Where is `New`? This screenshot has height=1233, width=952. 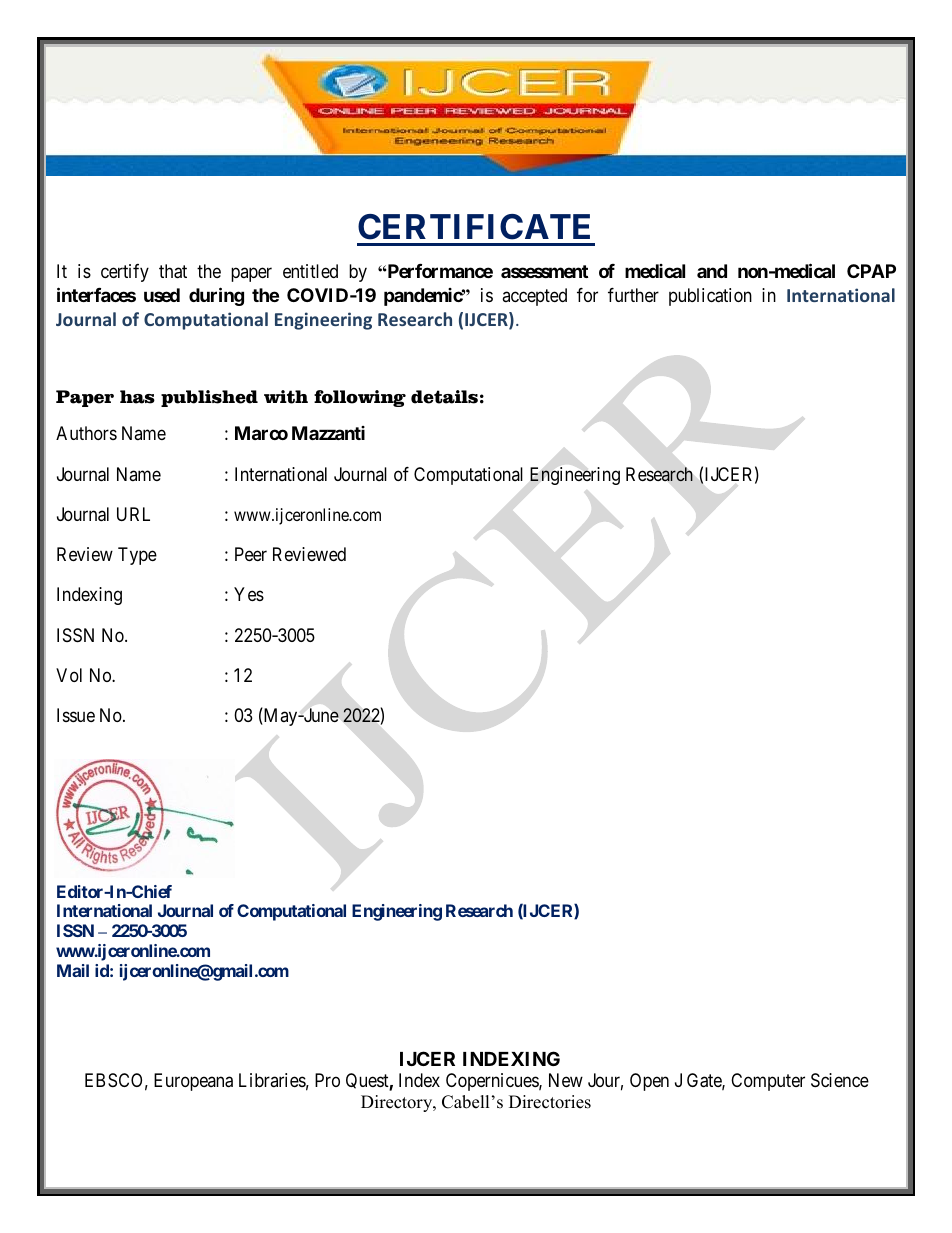
New is located at coordinates (566, 1080).
